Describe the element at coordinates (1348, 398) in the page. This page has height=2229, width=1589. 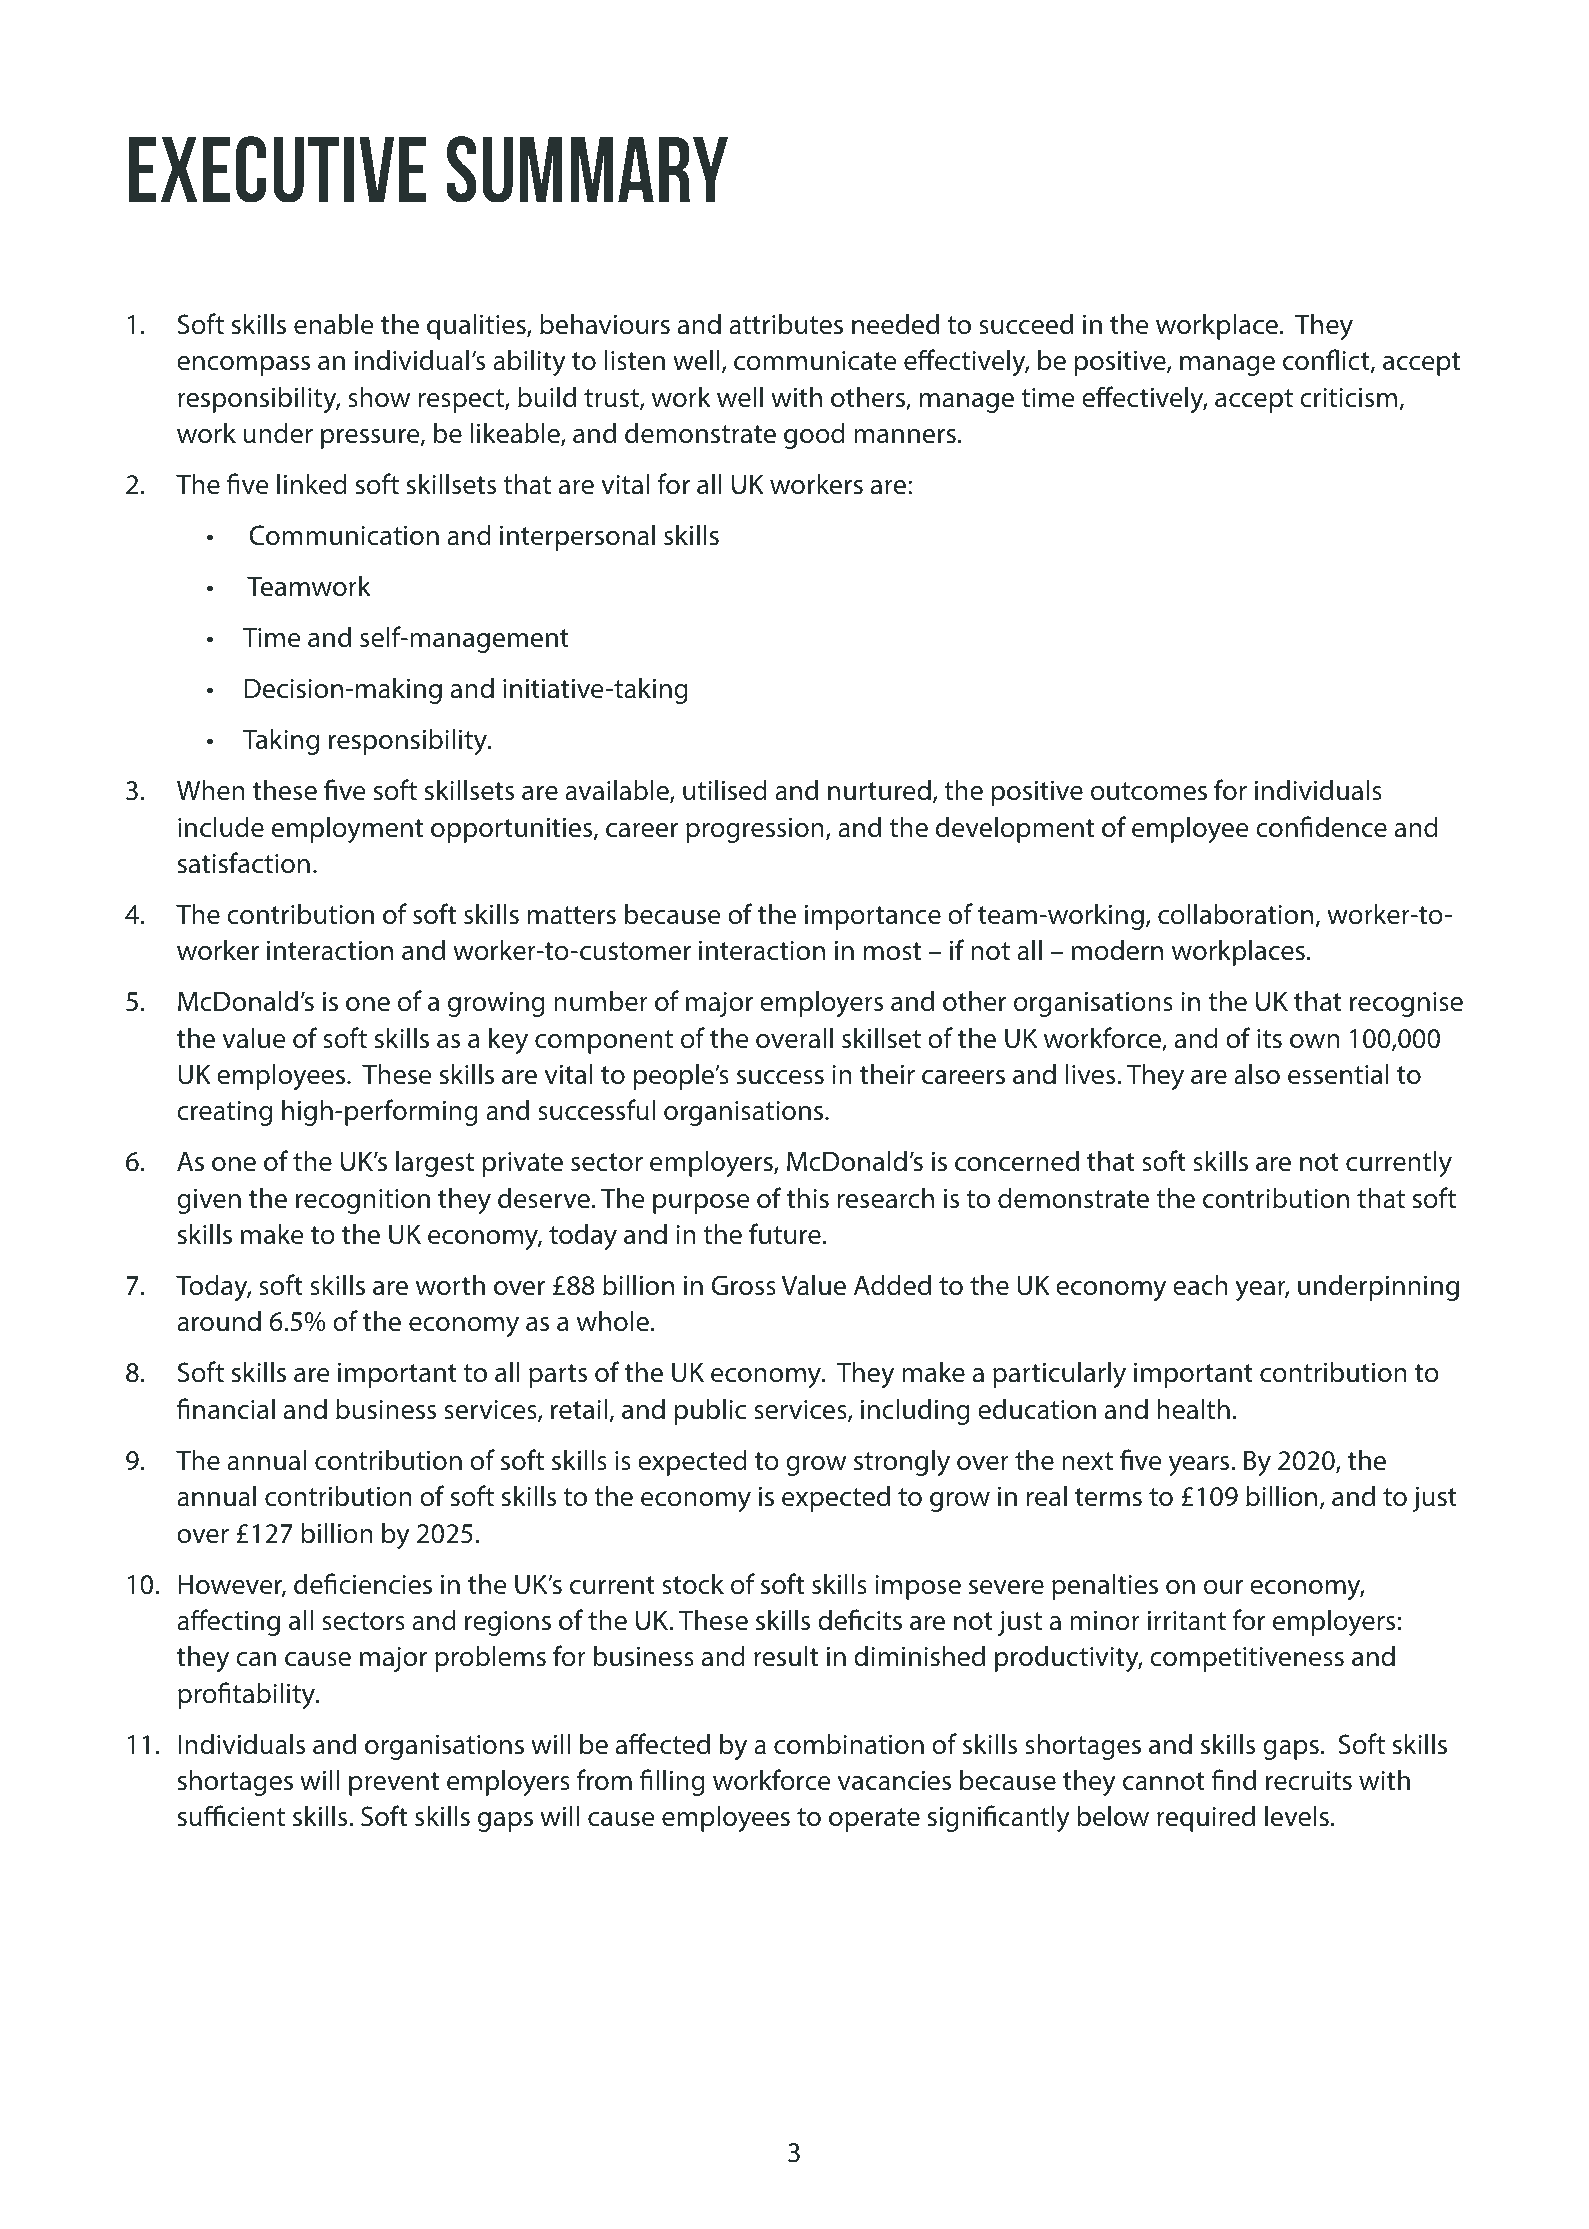
I see `criticism` at that location.
